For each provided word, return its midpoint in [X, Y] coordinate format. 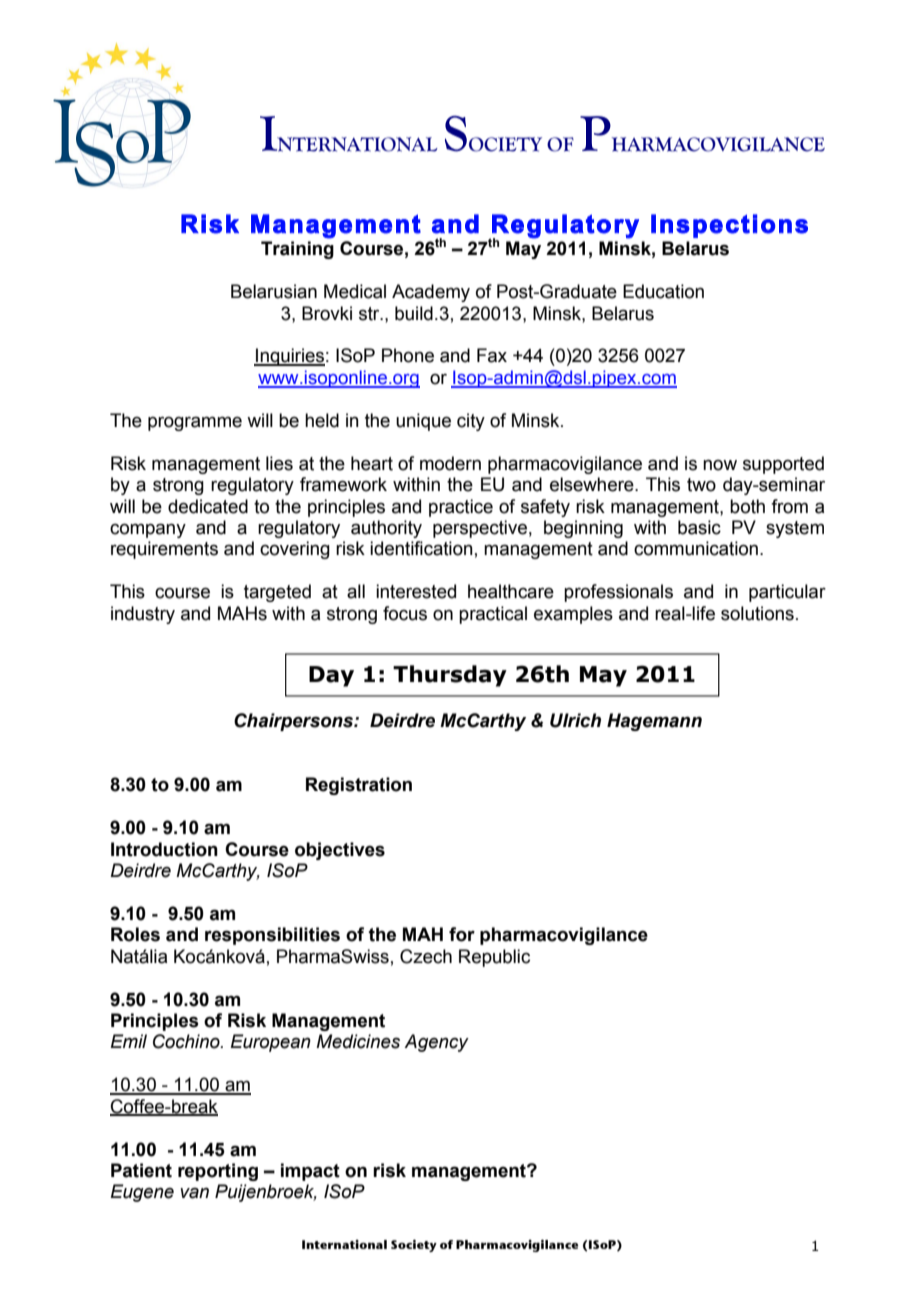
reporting [218, 1172]
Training [297, 250]
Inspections [729, 226]
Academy [431, 293]
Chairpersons [295, 722]
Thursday [450, 676]
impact [310, 1172]
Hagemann [654, 722]
